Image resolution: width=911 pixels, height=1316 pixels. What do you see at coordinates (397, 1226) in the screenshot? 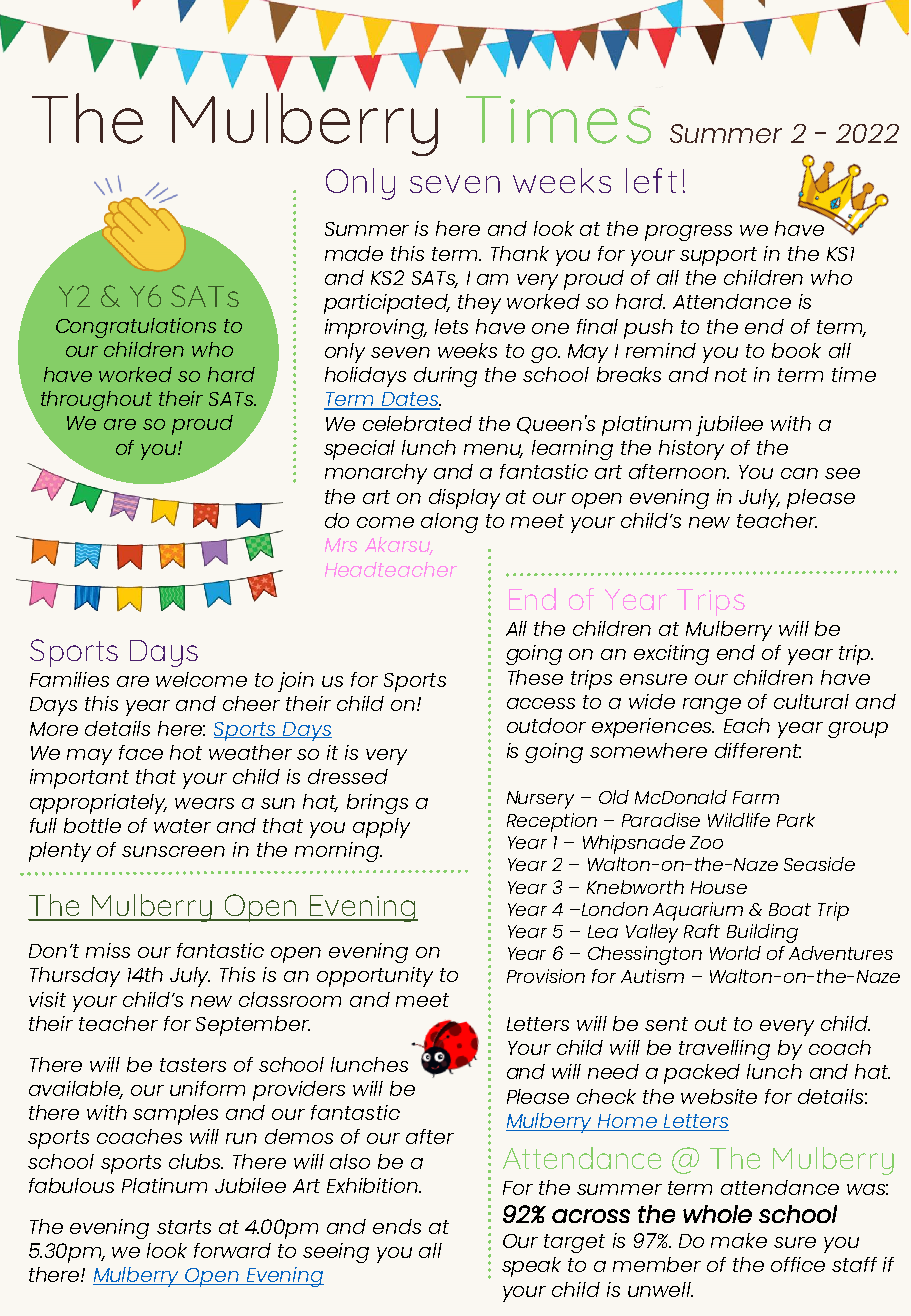
I see `ends` at bounding box center [397, 1226].
